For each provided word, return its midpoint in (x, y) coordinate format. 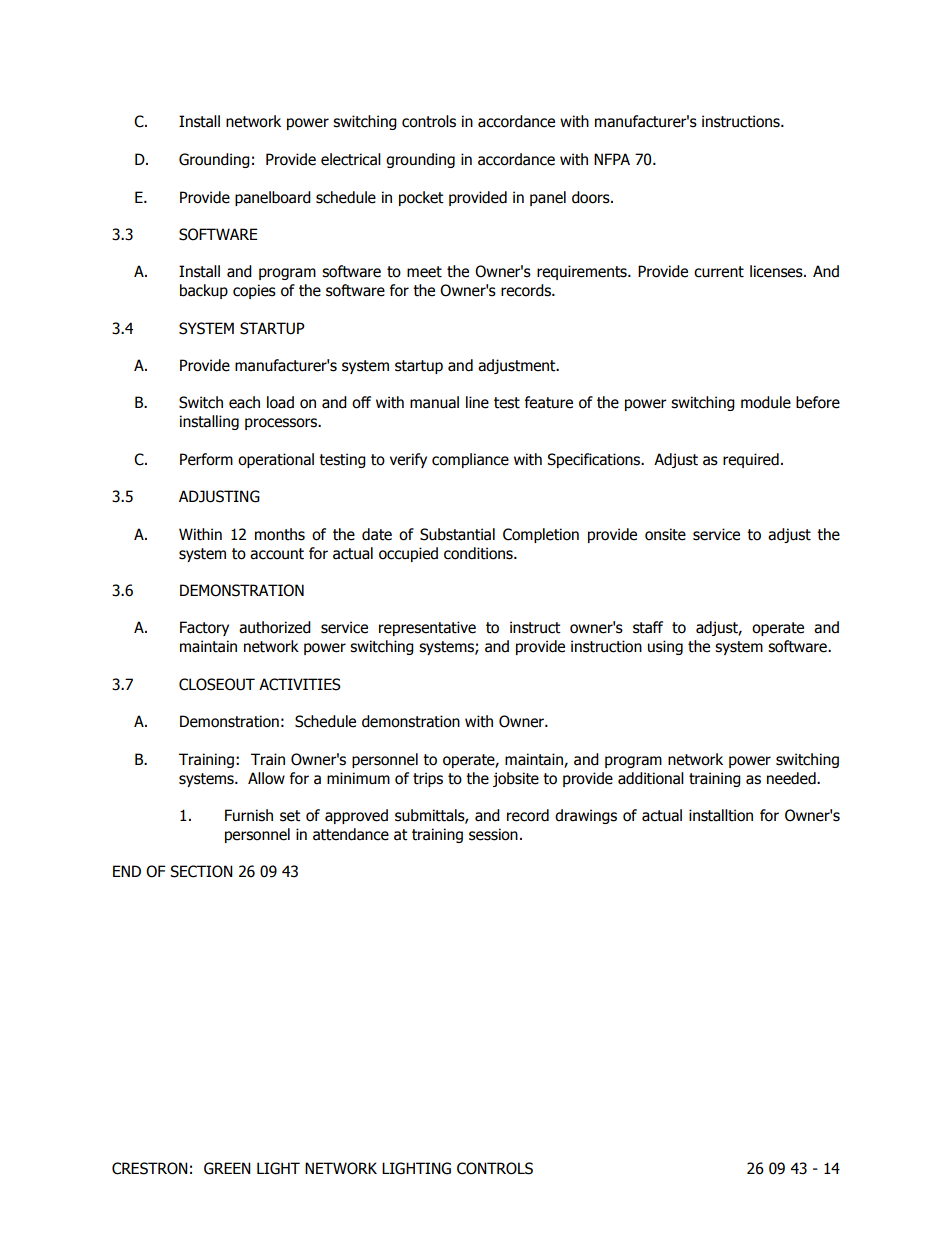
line (477, 402)
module (766, 402)
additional (651, 778)
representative (427, 628)
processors (282, 424)
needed (792, 778)
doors (592, 197)
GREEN (227, 1168)
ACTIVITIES (300, 684)
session (493, 834)
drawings (586, 816)
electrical (351, 159)
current (719, 272)
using (665, 647)
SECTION (201, 871)
